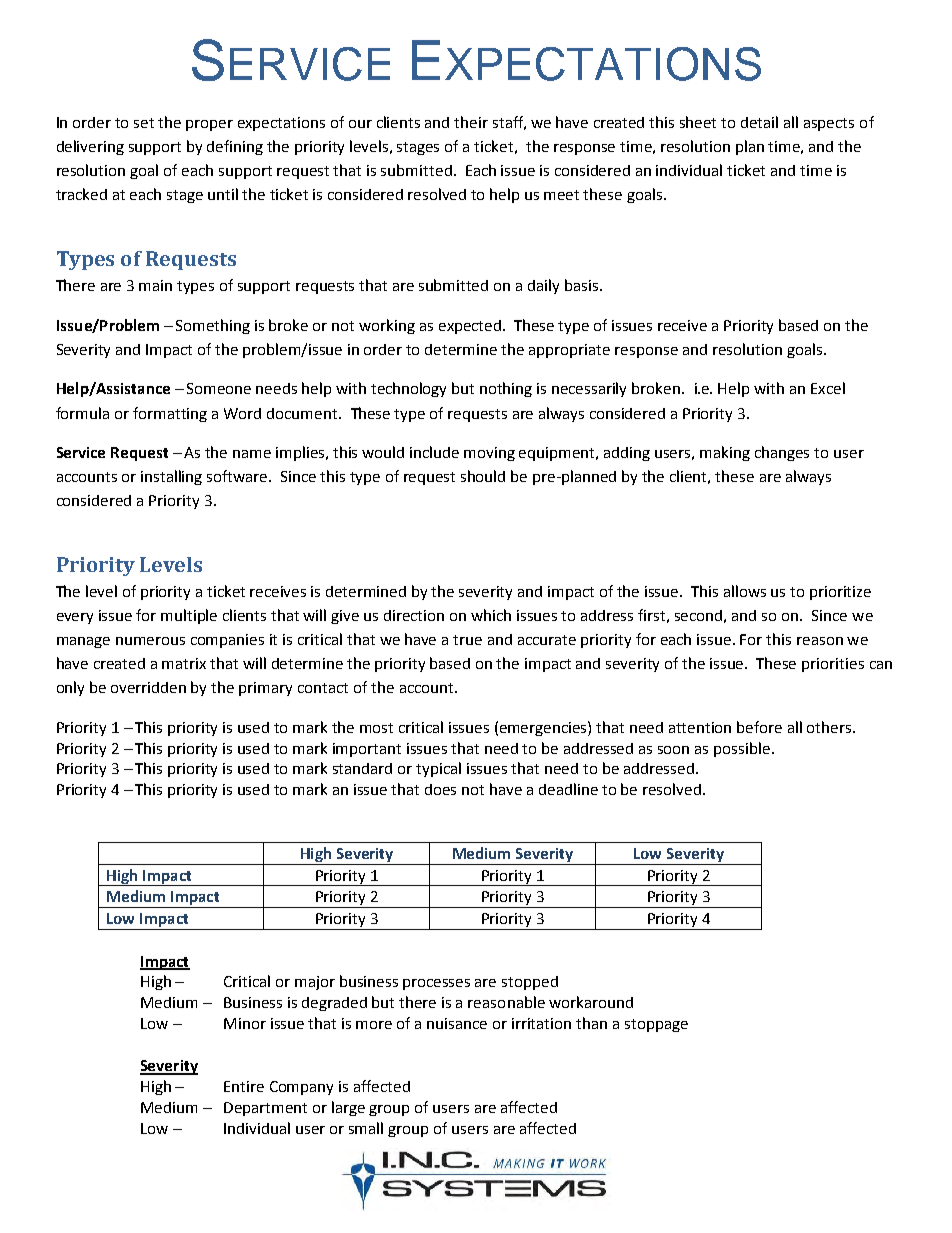 This document has width=952, height=1233. Describe the element at coordinates (742, 749) in the document. I see `possible` at that location.
